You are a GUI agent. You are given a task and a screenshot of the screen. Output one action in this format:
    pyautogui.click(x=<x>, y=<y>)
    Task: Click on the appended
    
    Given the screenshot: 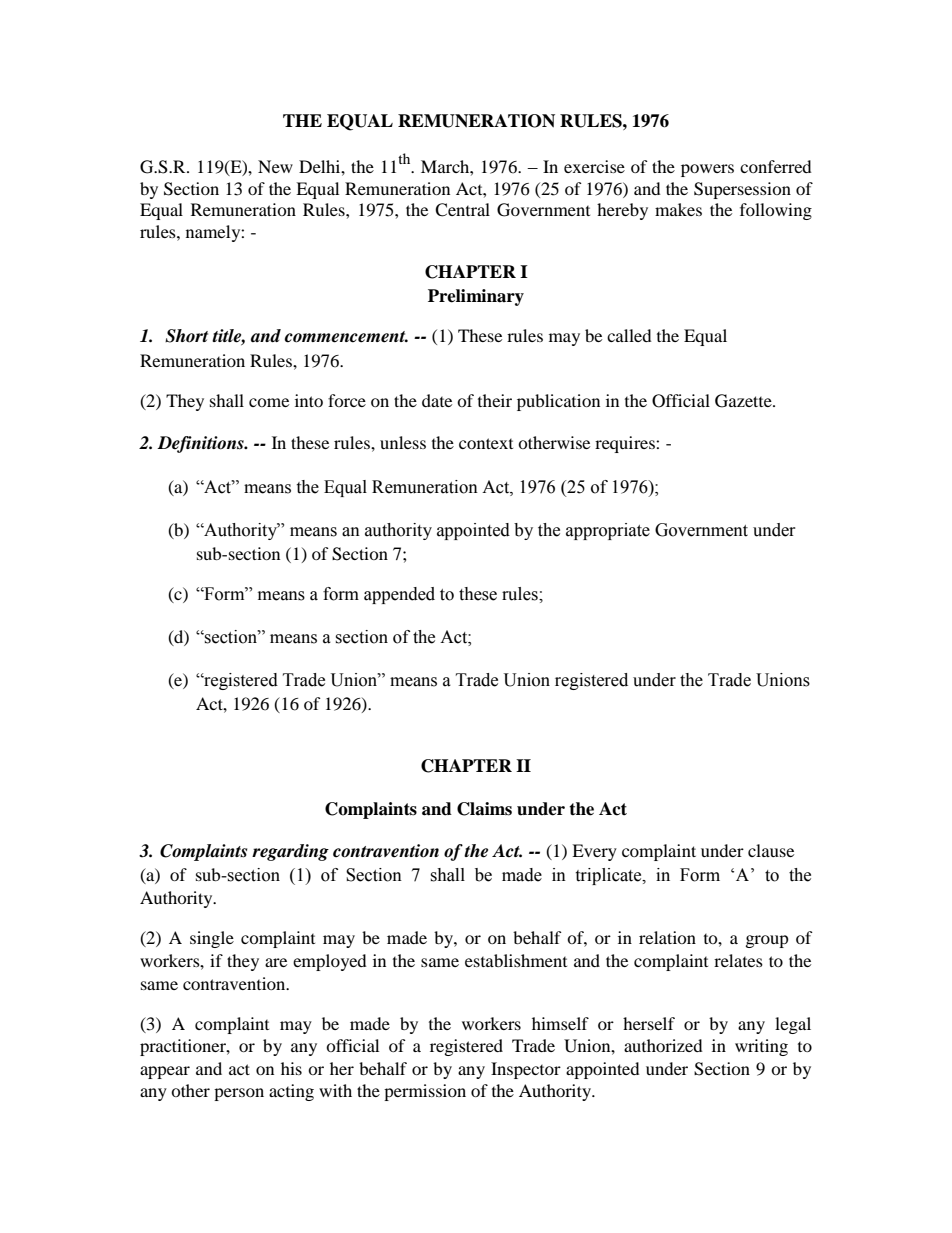 What is the action you would take?
    pyautogui.click(x=399, y=595)
